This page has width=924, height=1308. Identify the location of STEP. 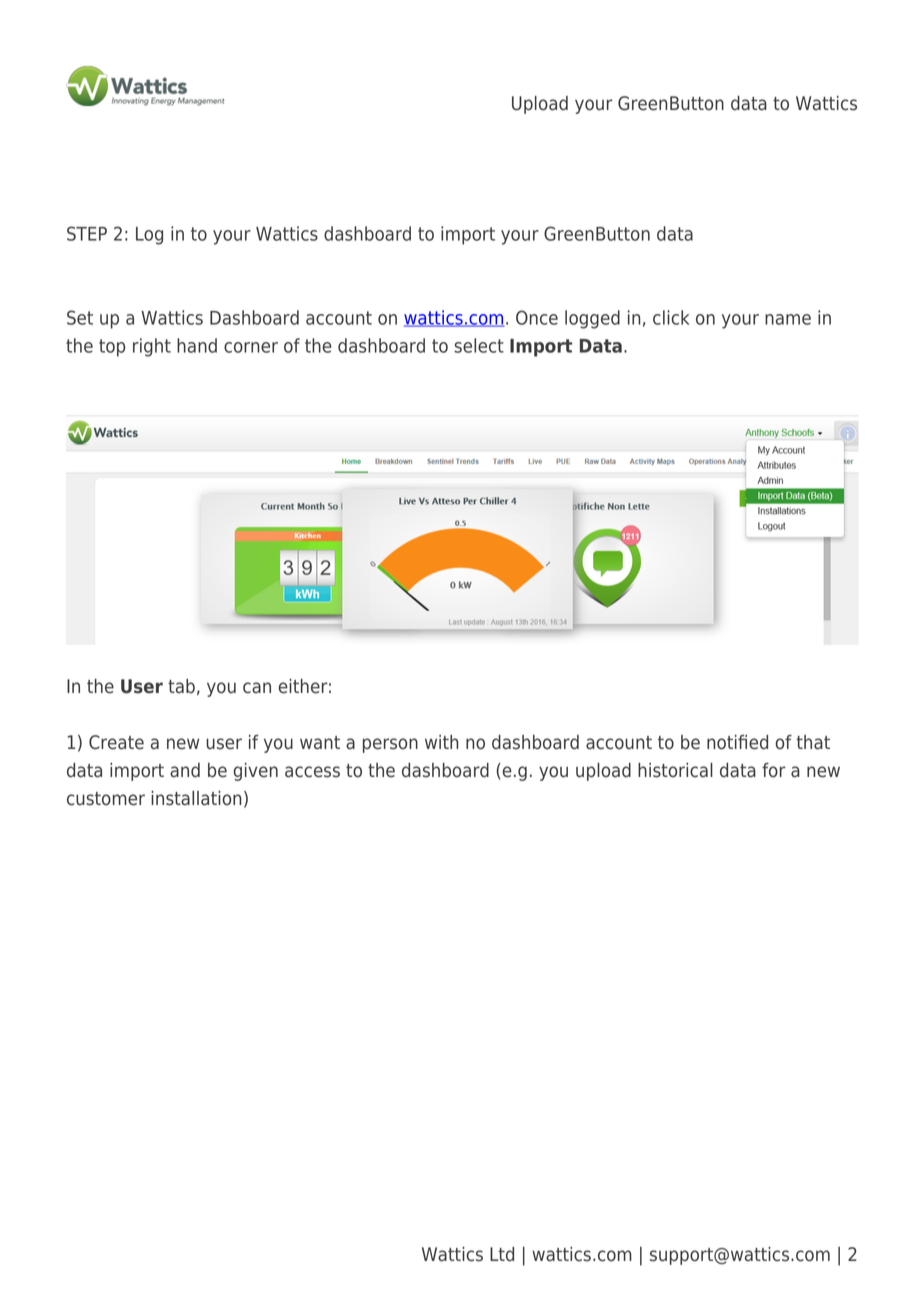
(87, 233).
